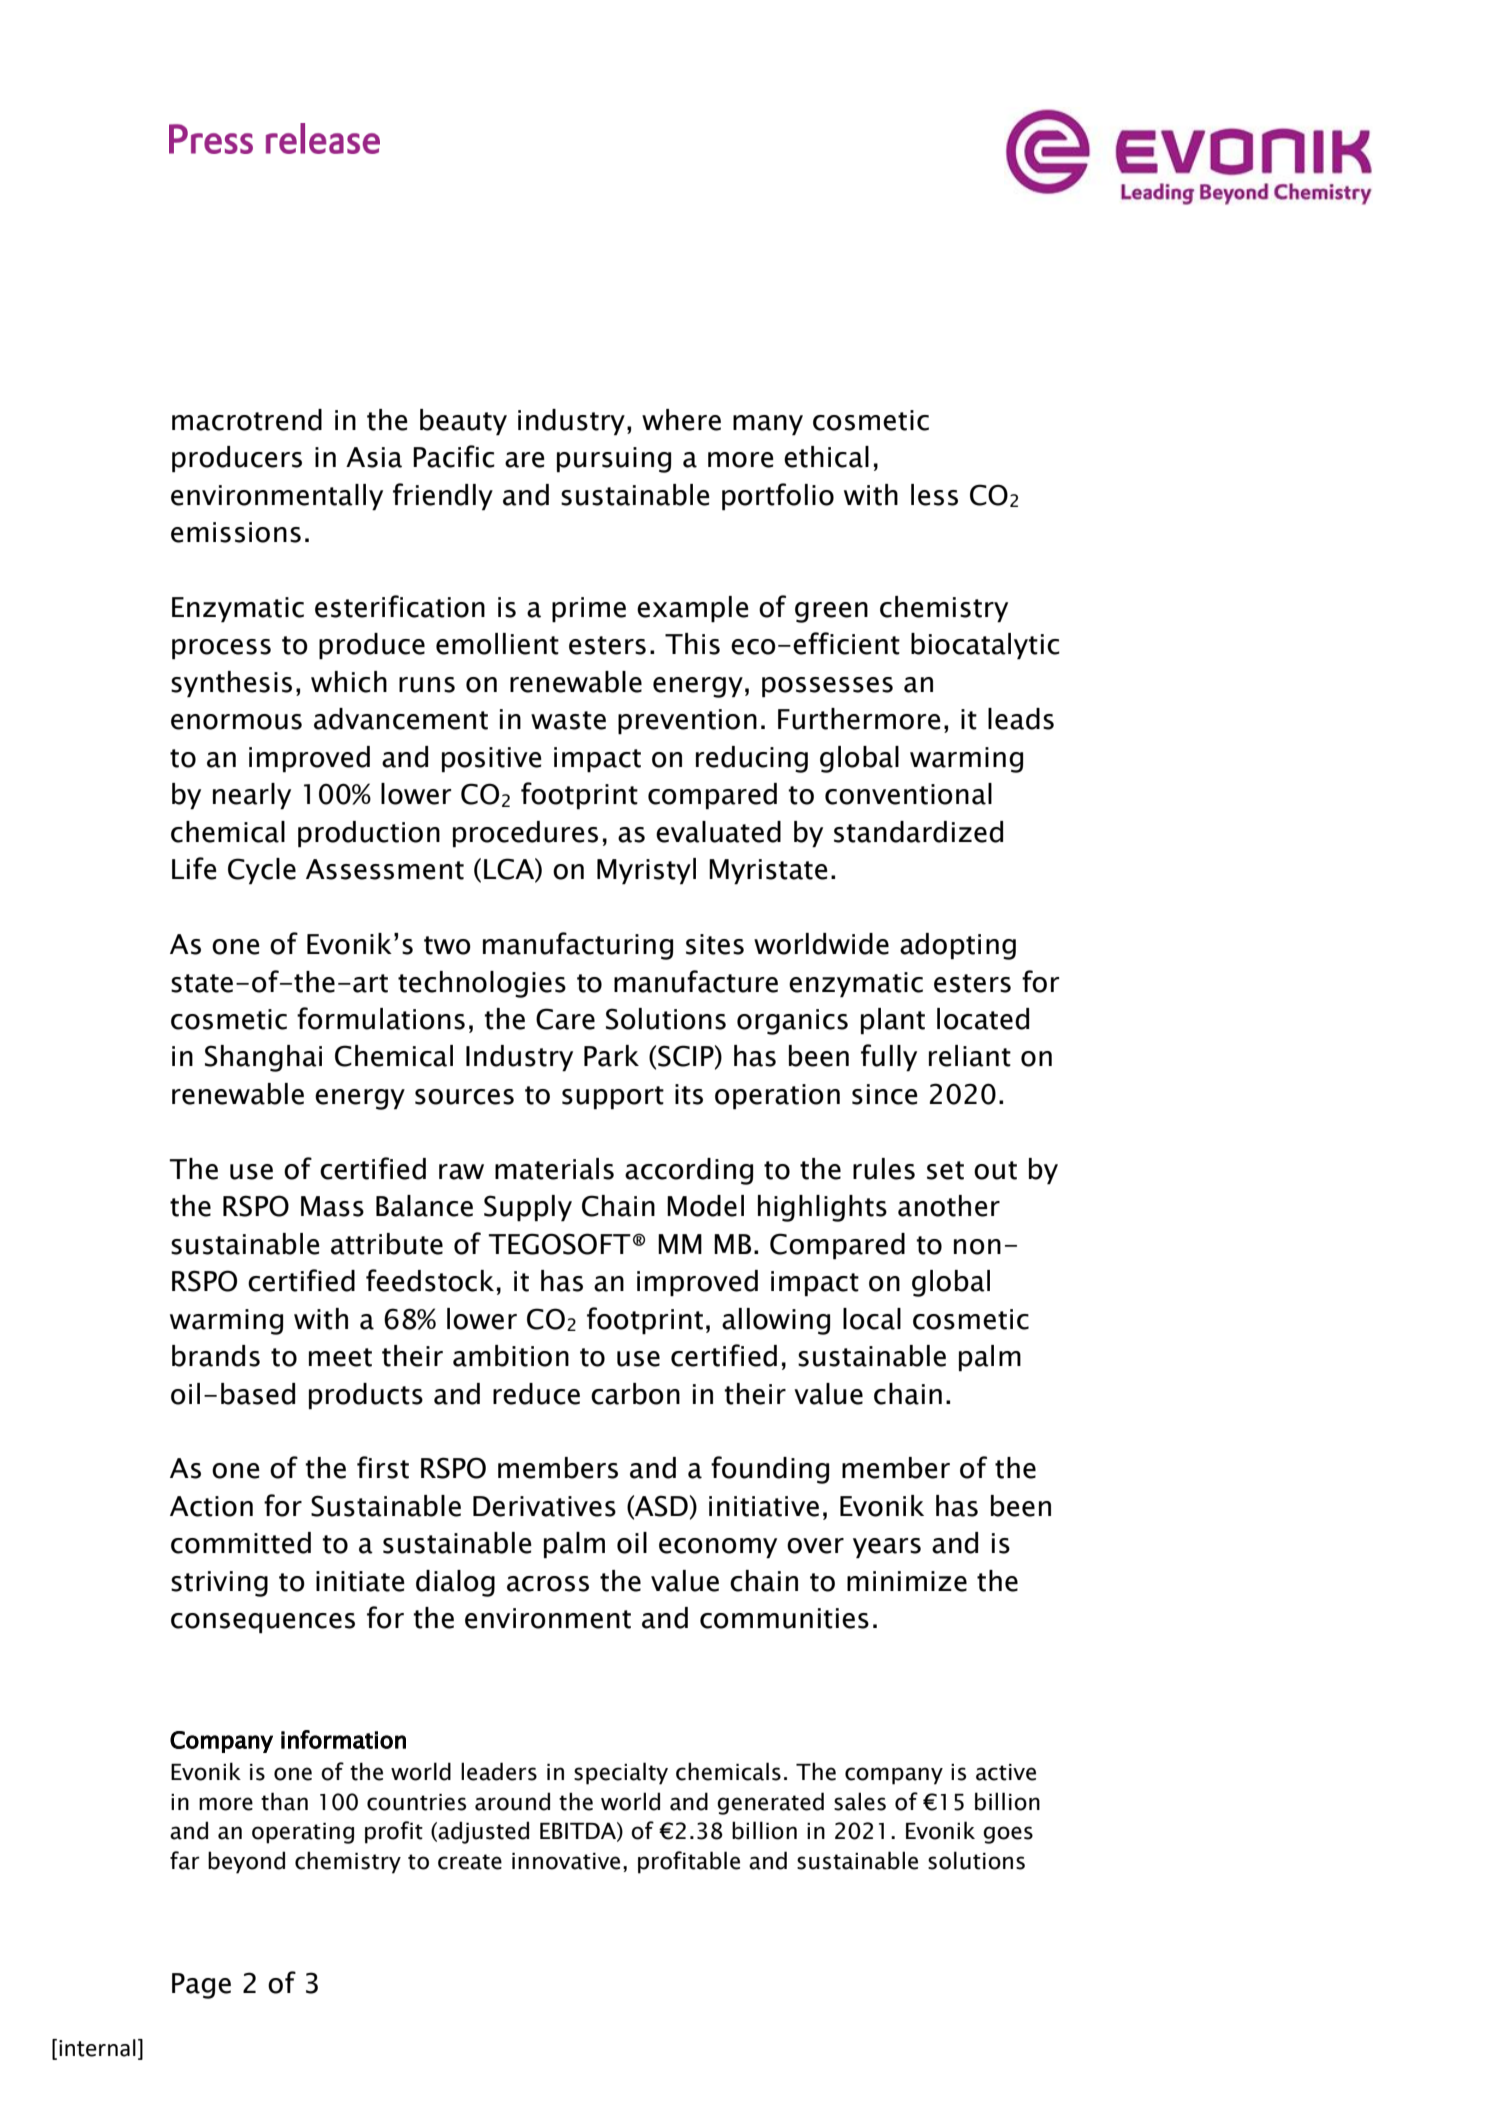 This screenshot has height=2102, width=1486. What do you see at coordinates (332, 1206) in the screenshot?
I see `Mass` at bounding box center [332, 1206].
